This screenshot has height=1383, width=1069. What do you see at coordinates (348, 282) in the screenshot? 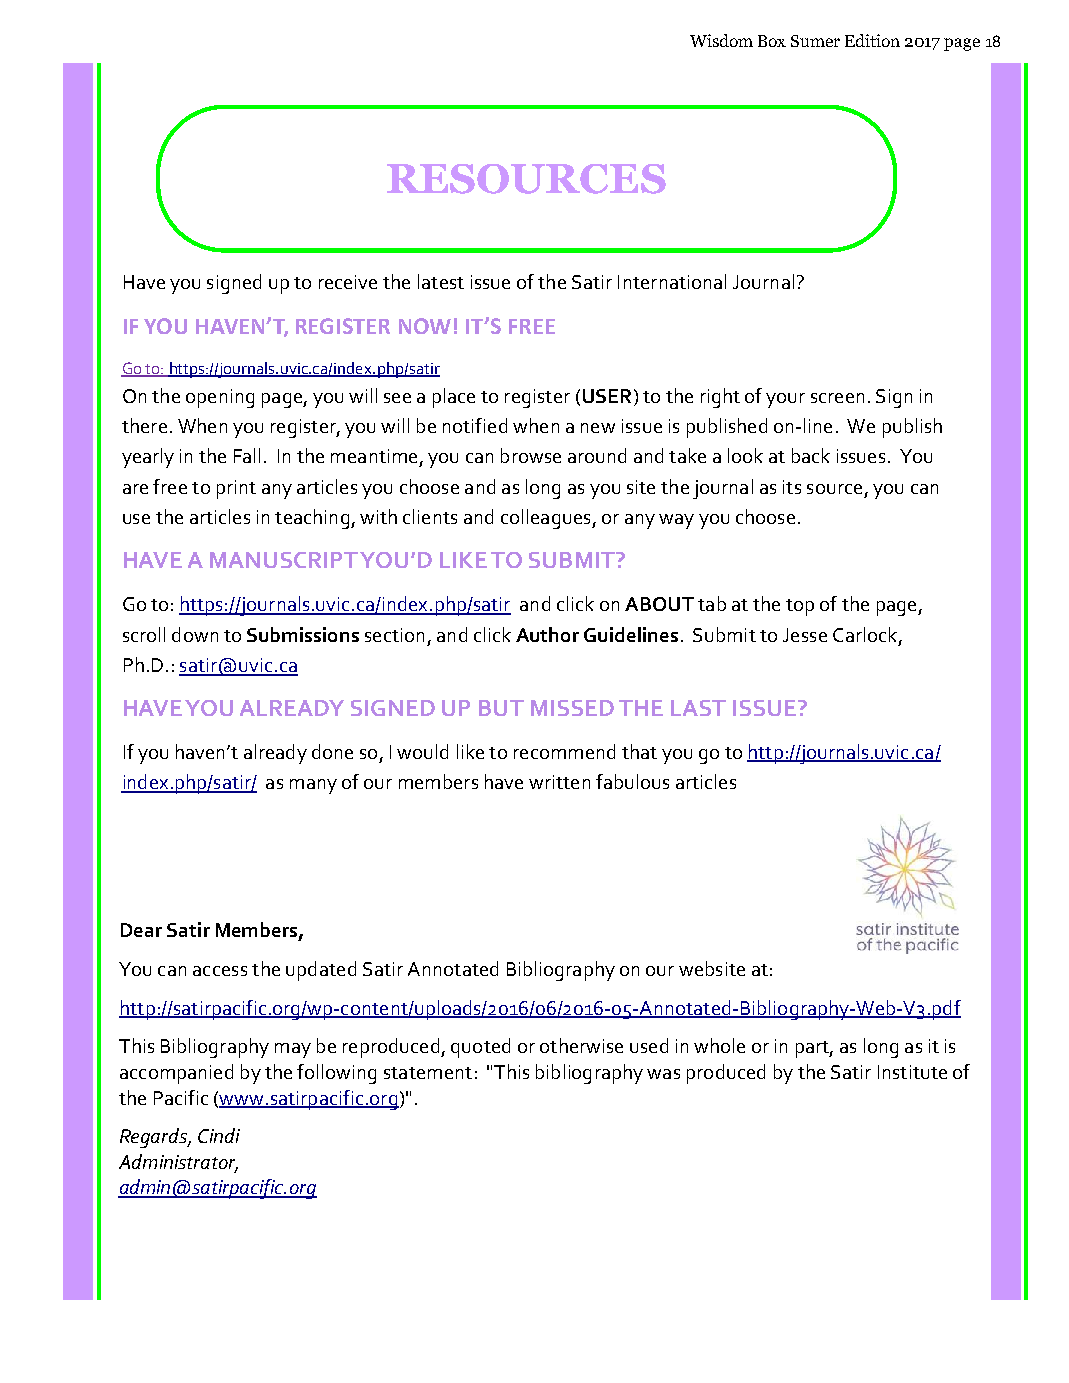
I see `receive` at bounding box center [348, 282].
